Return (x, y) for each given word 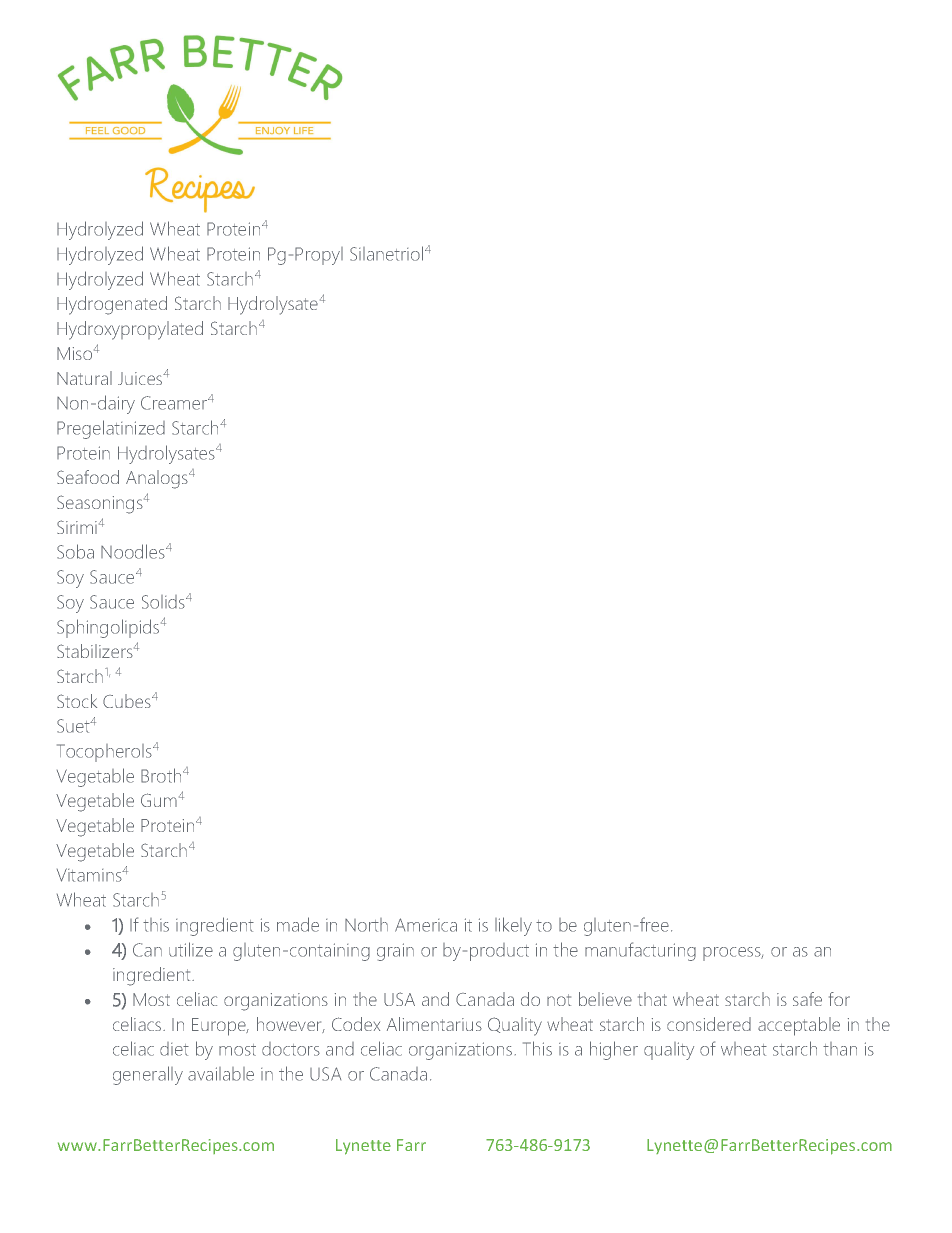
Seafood (88, 477)
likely (513, 926)
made (298, 924)
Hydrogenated (112, 305)
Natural (84, 378)
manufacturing (640, 951)
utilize (191, 949)
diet (174, 1049)
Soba (75, 551)
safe (807, 999)
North (366, 925)
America (426, 925)
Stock (77, 701)
